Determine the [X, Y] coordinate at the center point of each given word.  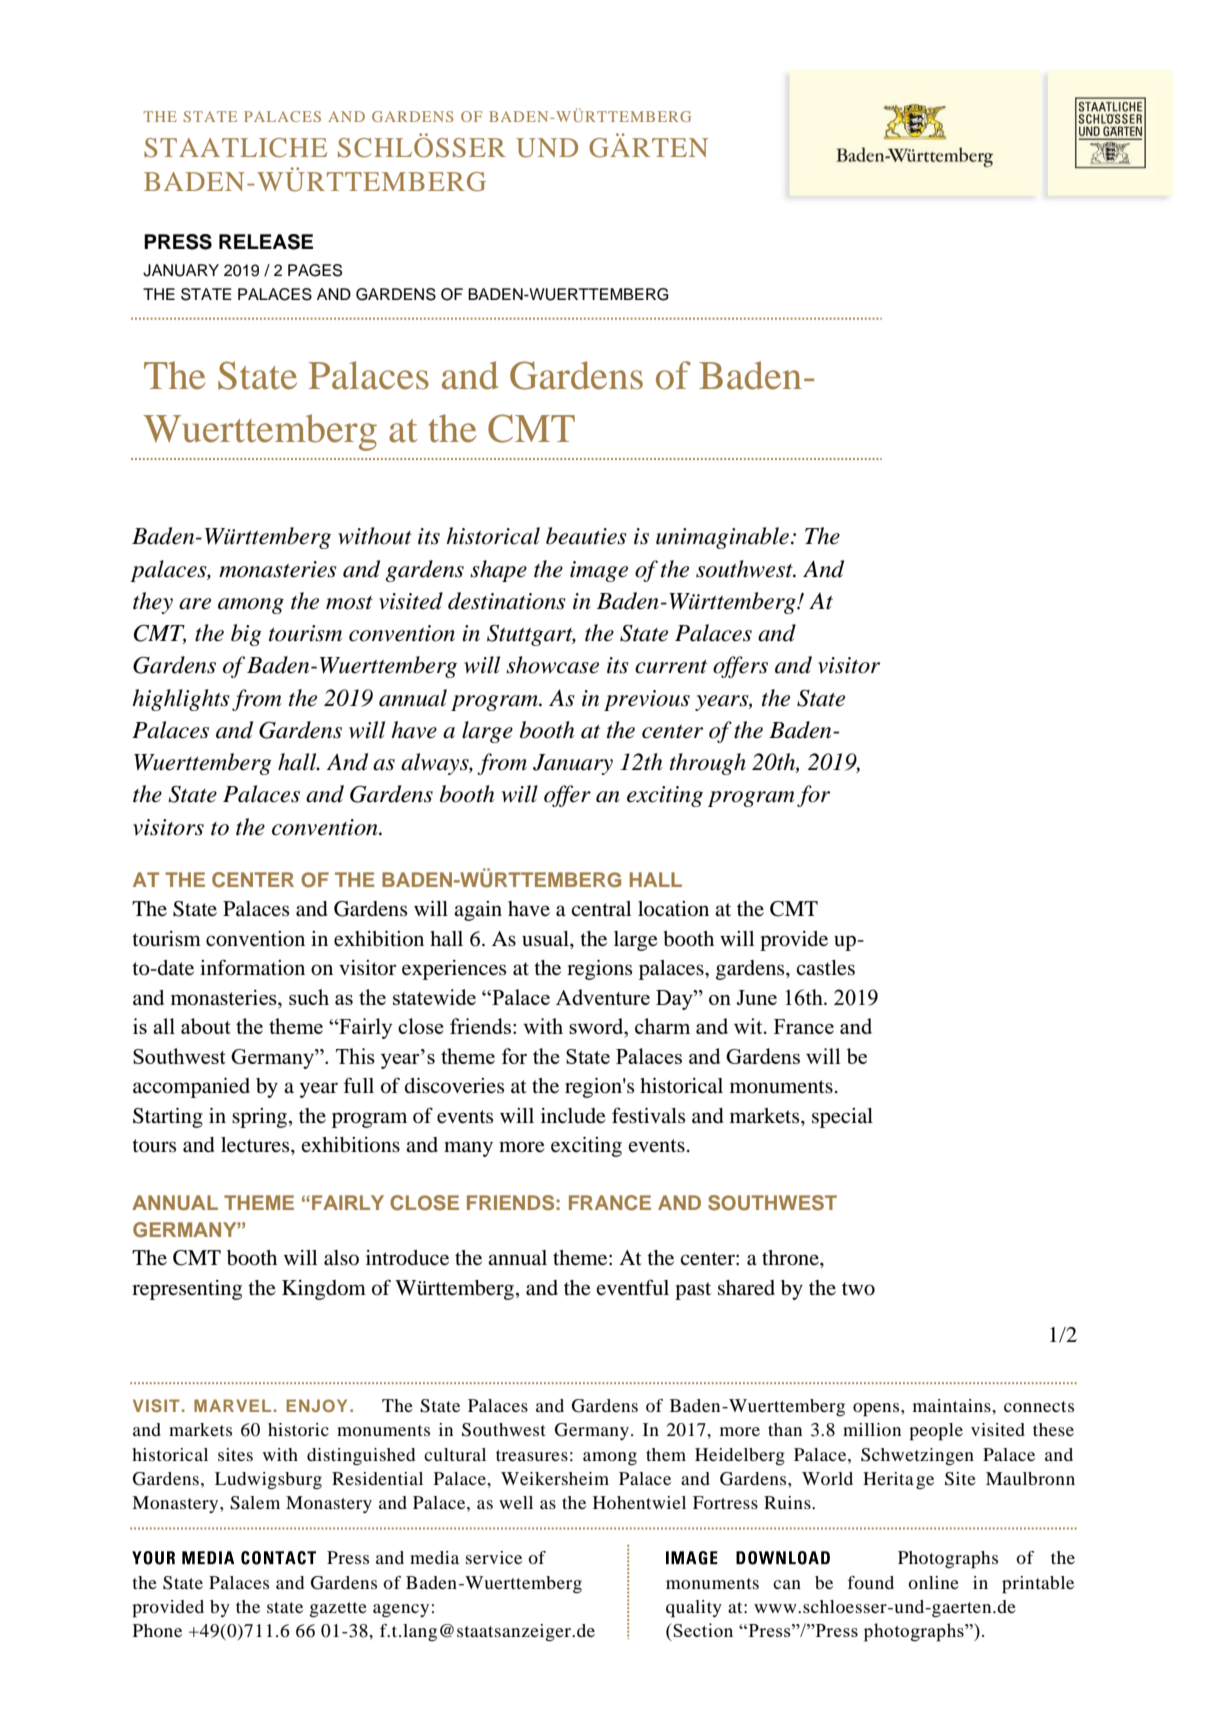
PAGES [315, 270]
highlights [181, 700]
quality [694, 1609]
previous [647, 700]
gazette [338, 1610]
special [842, 1118]
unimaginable [722, 538]
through [708, 764]
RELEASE [266, 242]
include [573, 1116]
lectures [256, 1145]
